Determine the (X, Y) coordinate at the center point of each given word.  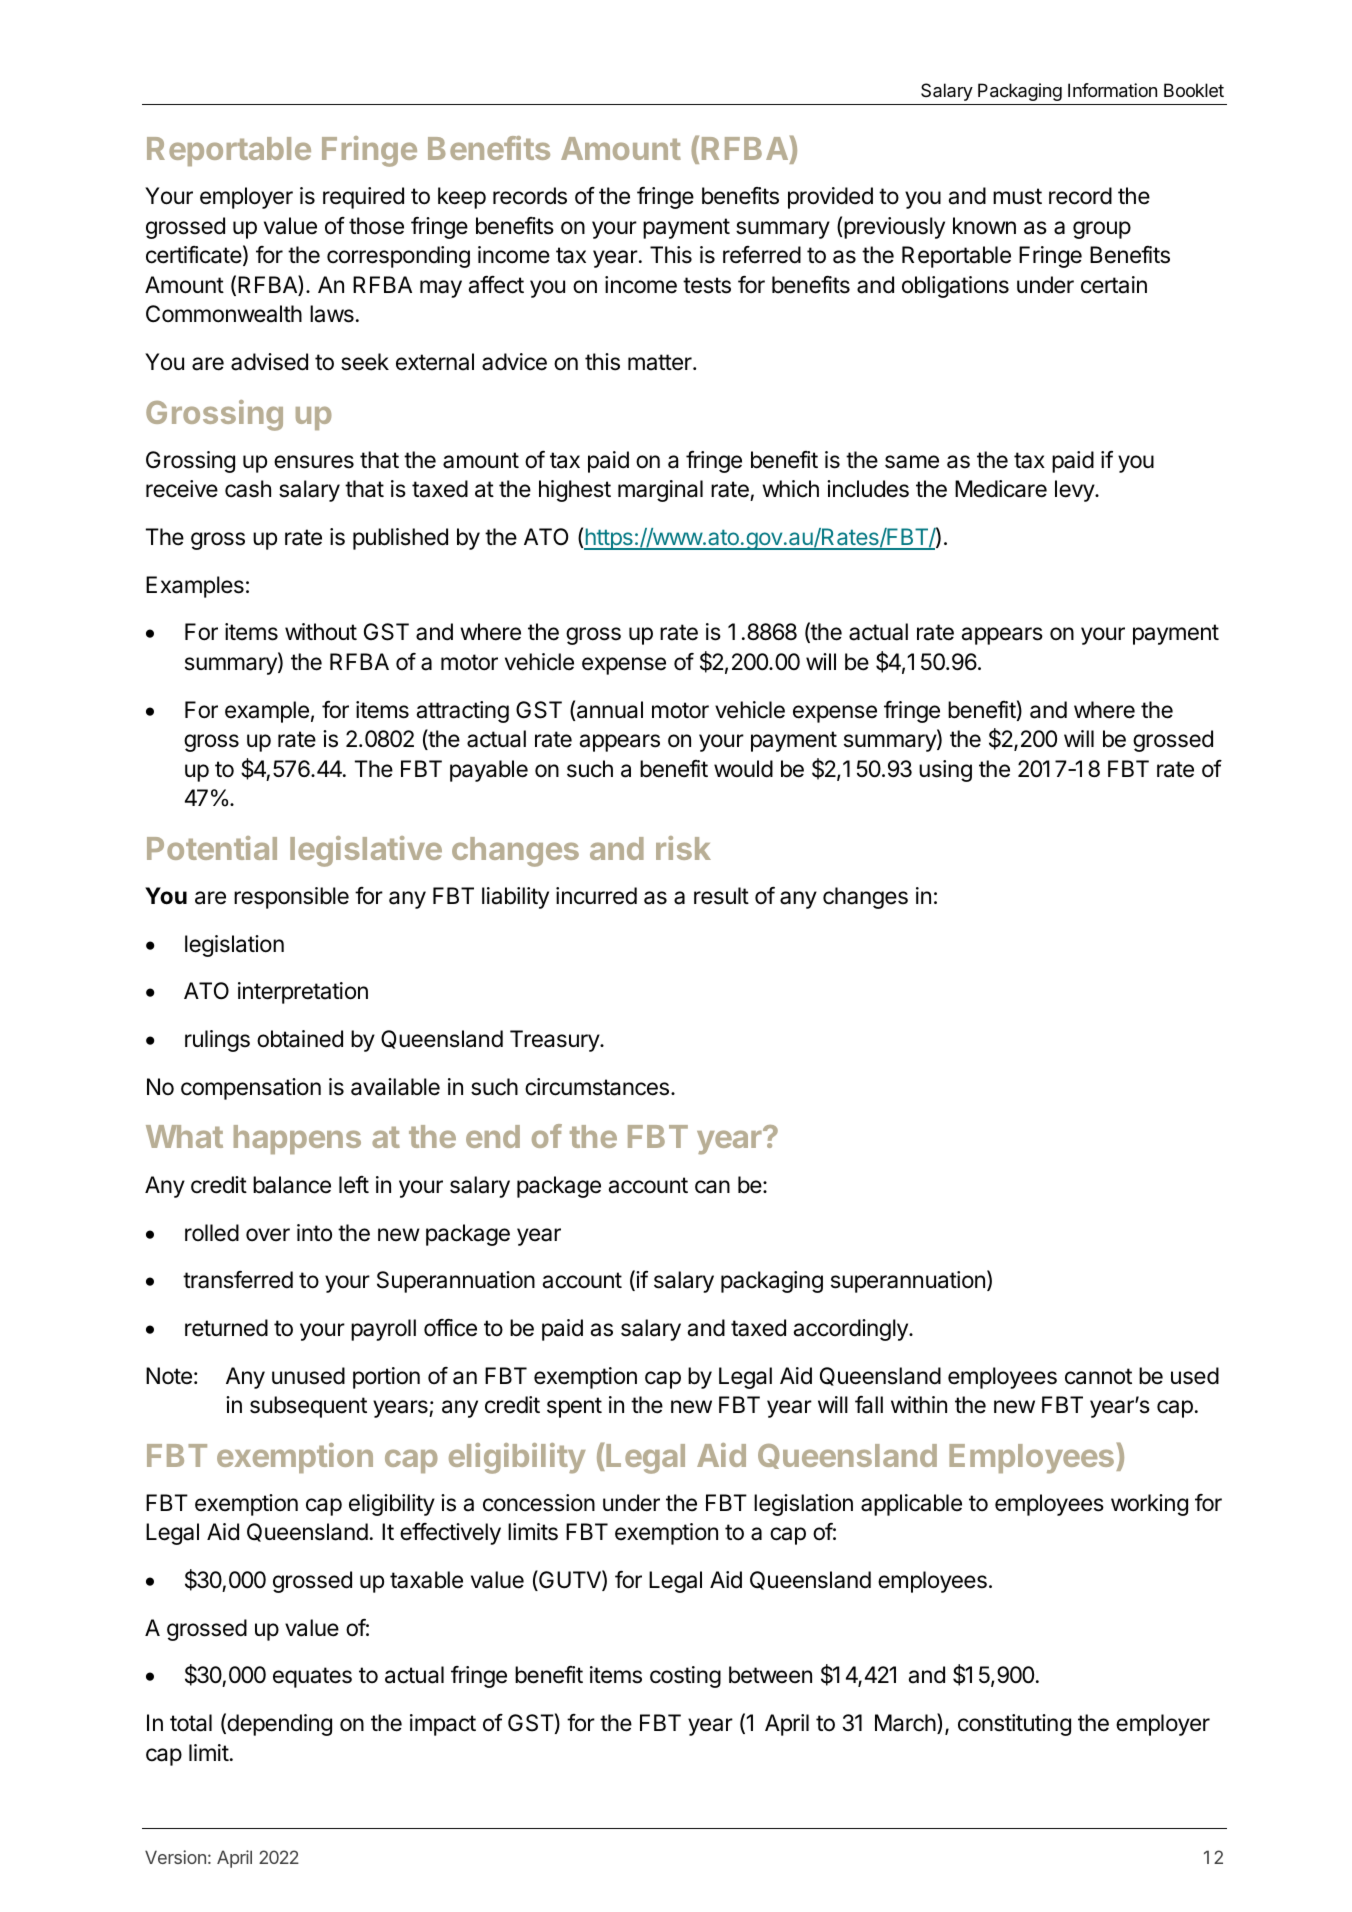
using (945, 771)
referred (762, 255)
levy (1075, 491)
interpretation (303, 993)
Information (1112, 90)
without (321, 632)
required (363, 198)
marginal (660, 491)
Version (175, 1857)
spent (574, 1407)
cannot (1098, 1376)
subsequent (308, 1407)
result (721, 896)
